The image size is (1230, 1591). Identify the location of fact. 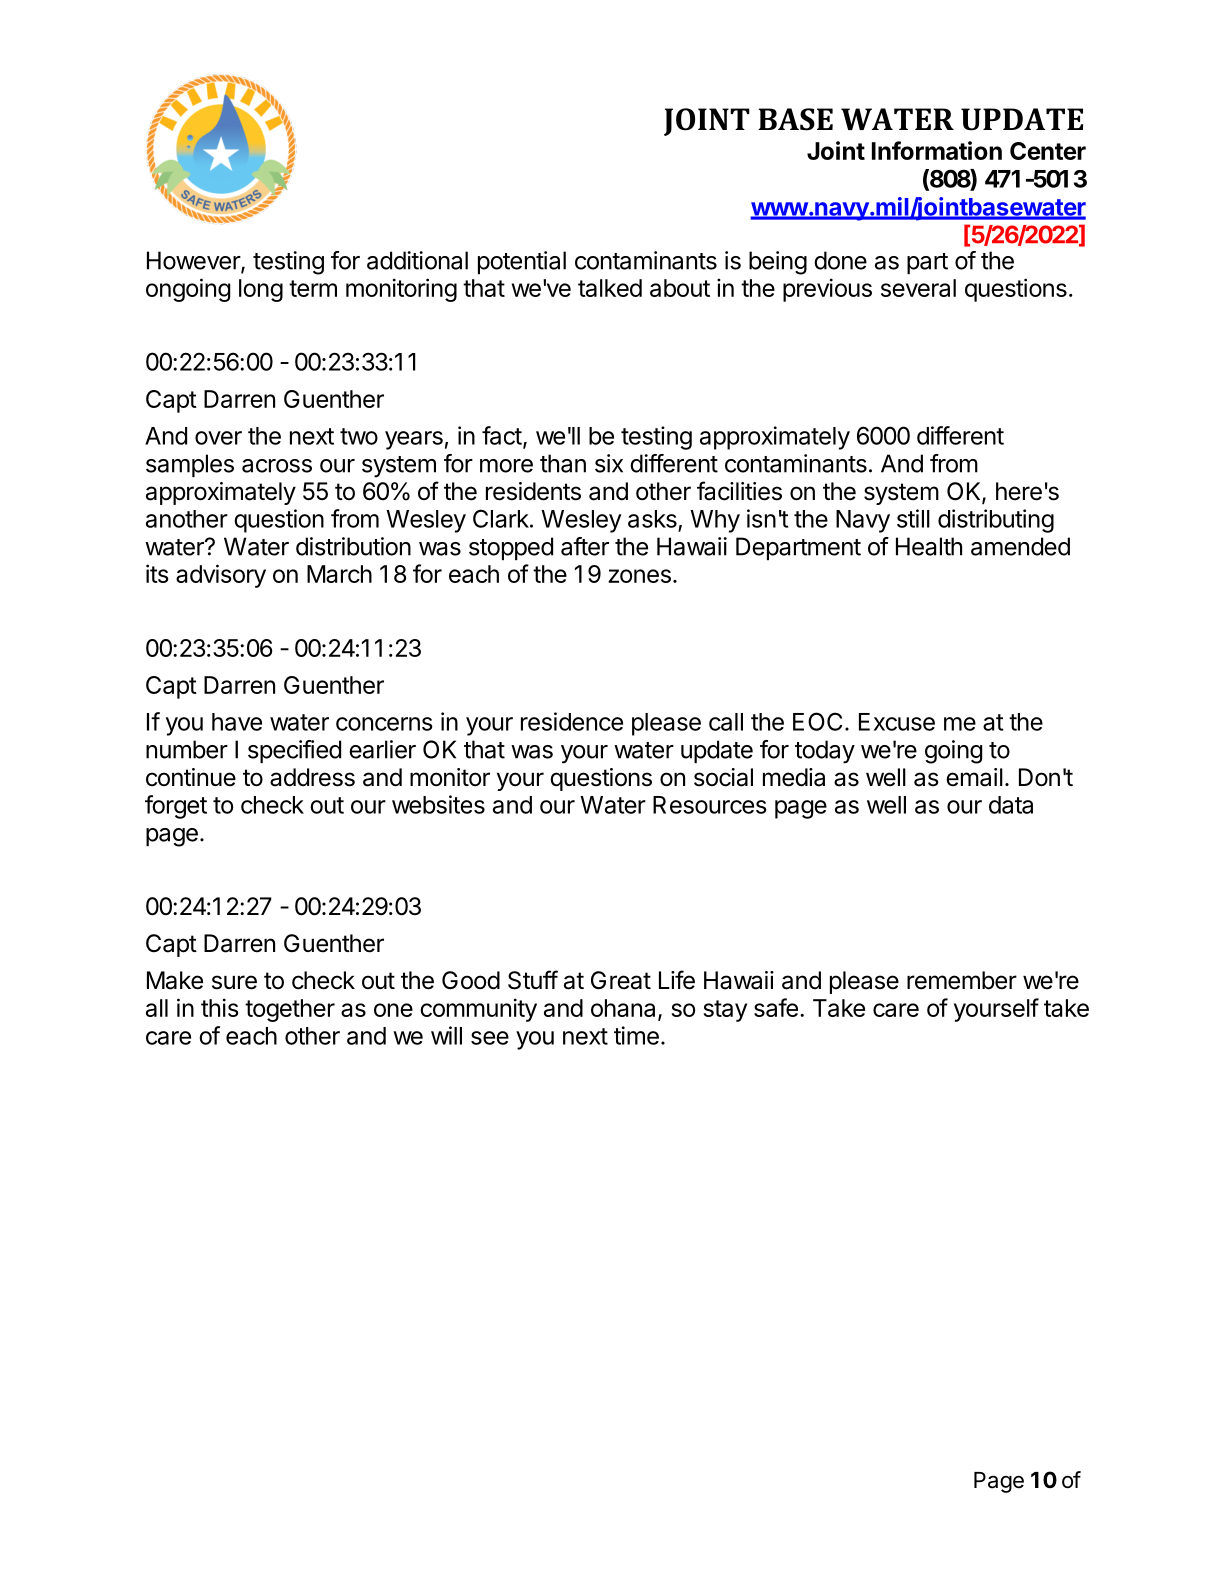
(502, 435).
